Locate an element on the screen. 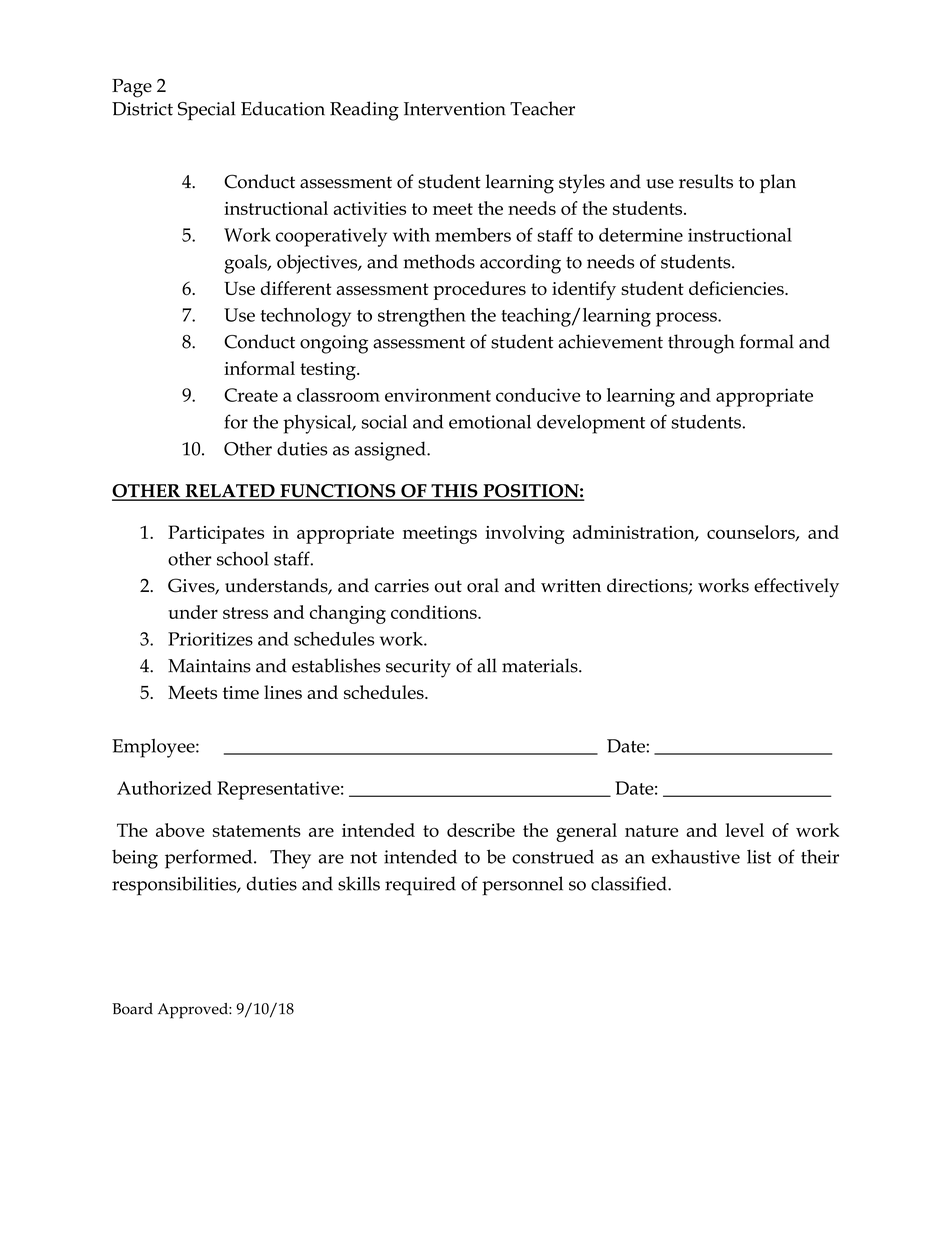 The width and height of the screenshot is (952, 1233). Special is located at coordinates (207, 111).
